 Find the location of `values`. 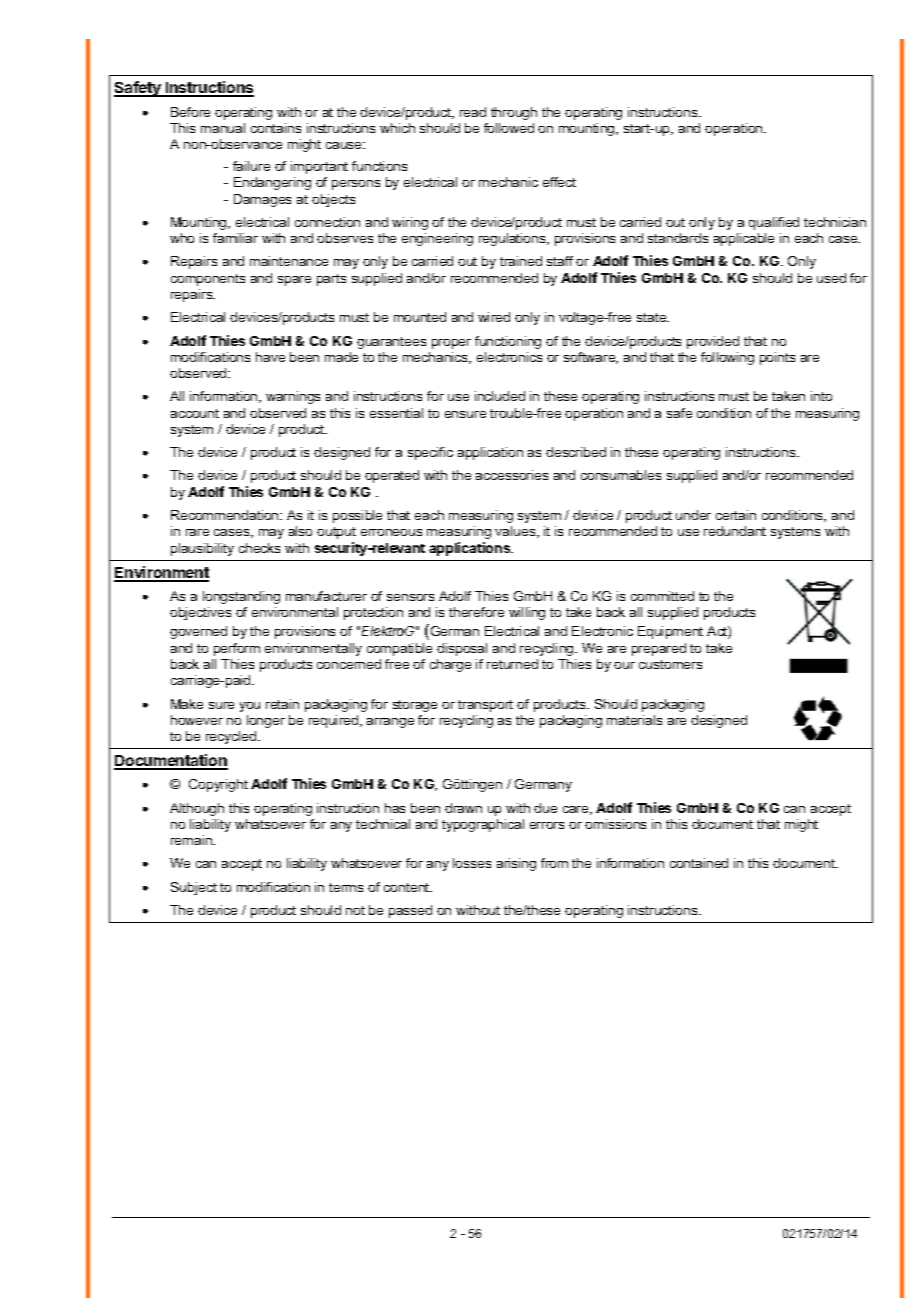

values is located at coordinates (516, 532).
